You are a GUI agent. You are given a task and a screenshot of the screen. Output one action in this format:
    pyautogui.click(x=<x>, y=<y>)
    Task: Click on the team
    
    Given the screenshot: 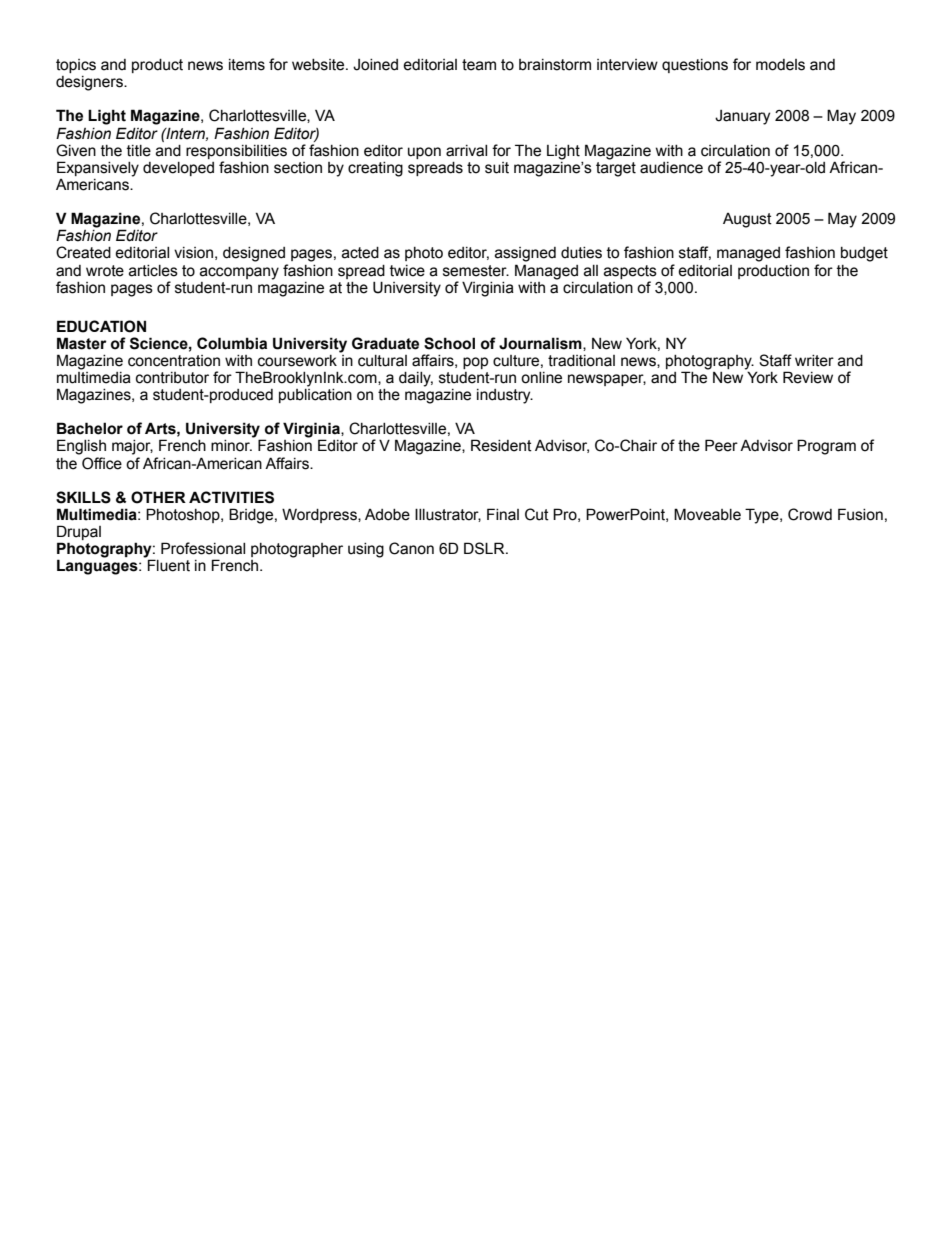 What is the action you would take?
    pyautogui.click(x=479, y=65)
